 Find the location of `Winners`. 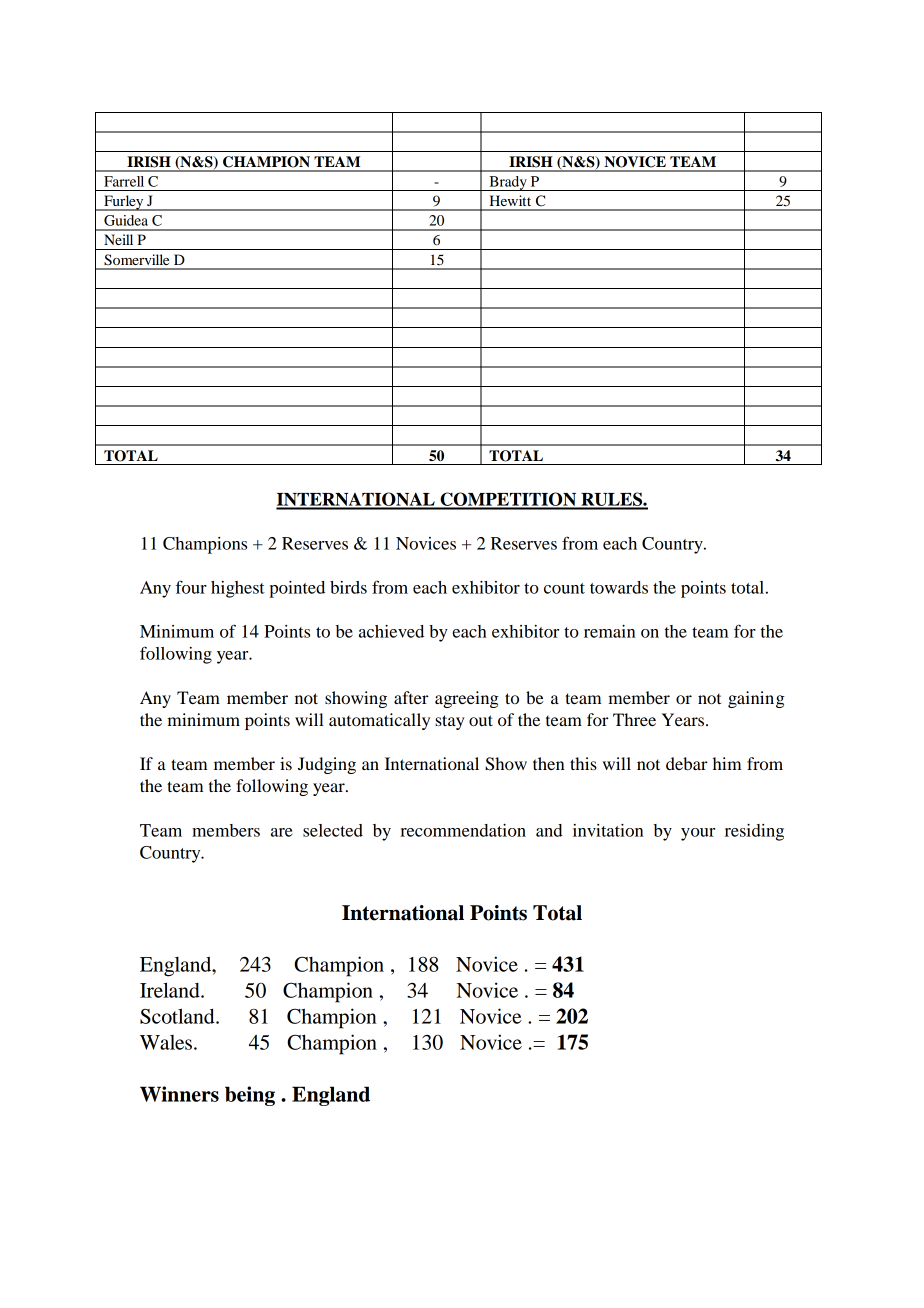

Winners is located at coordinates (179, 1094).
